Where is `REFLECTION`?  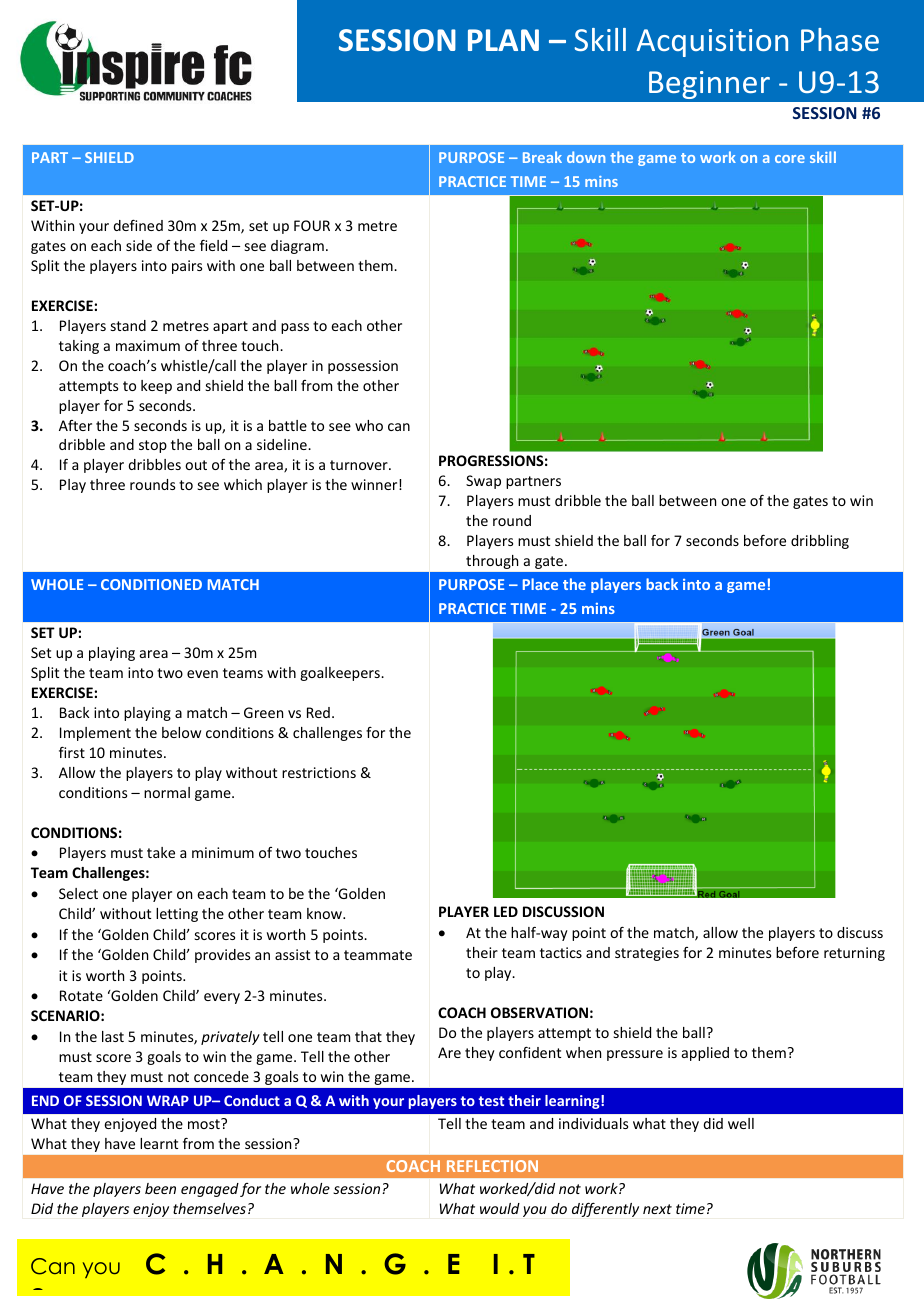 REFLECTION is located at coordinates (492, 1166).
